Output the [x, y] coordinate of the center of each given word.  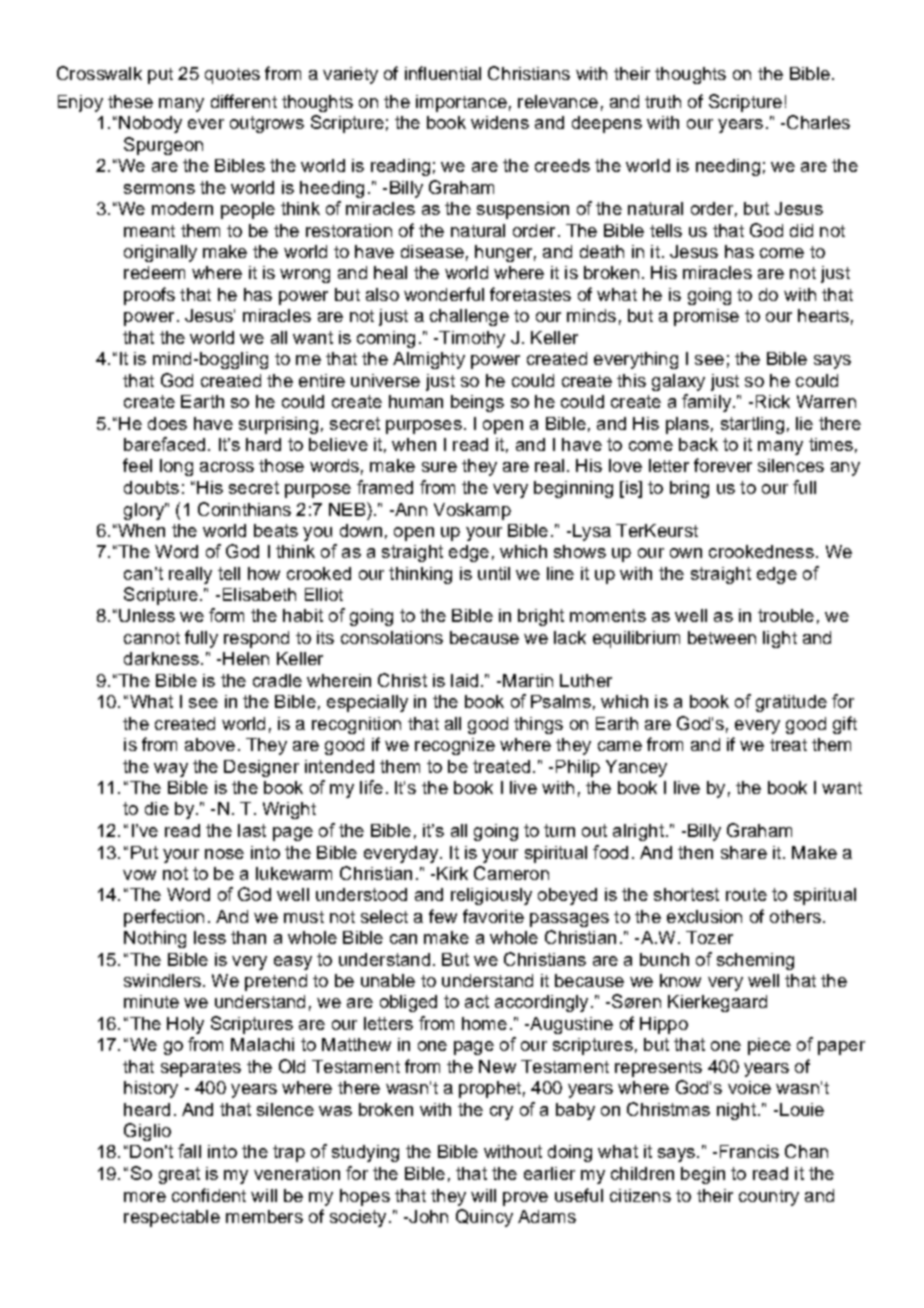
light [780, 639]
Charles [818, 122]
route [746, 894]
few [443, 916]
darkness [161, 658]
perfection [164, 918]
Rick [773, 401]
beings [477, 403]
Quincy [484, 1218]
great [179, 1175]
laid [464, 680]
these [130, 101]
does [167, 423]
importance [461, 103]
